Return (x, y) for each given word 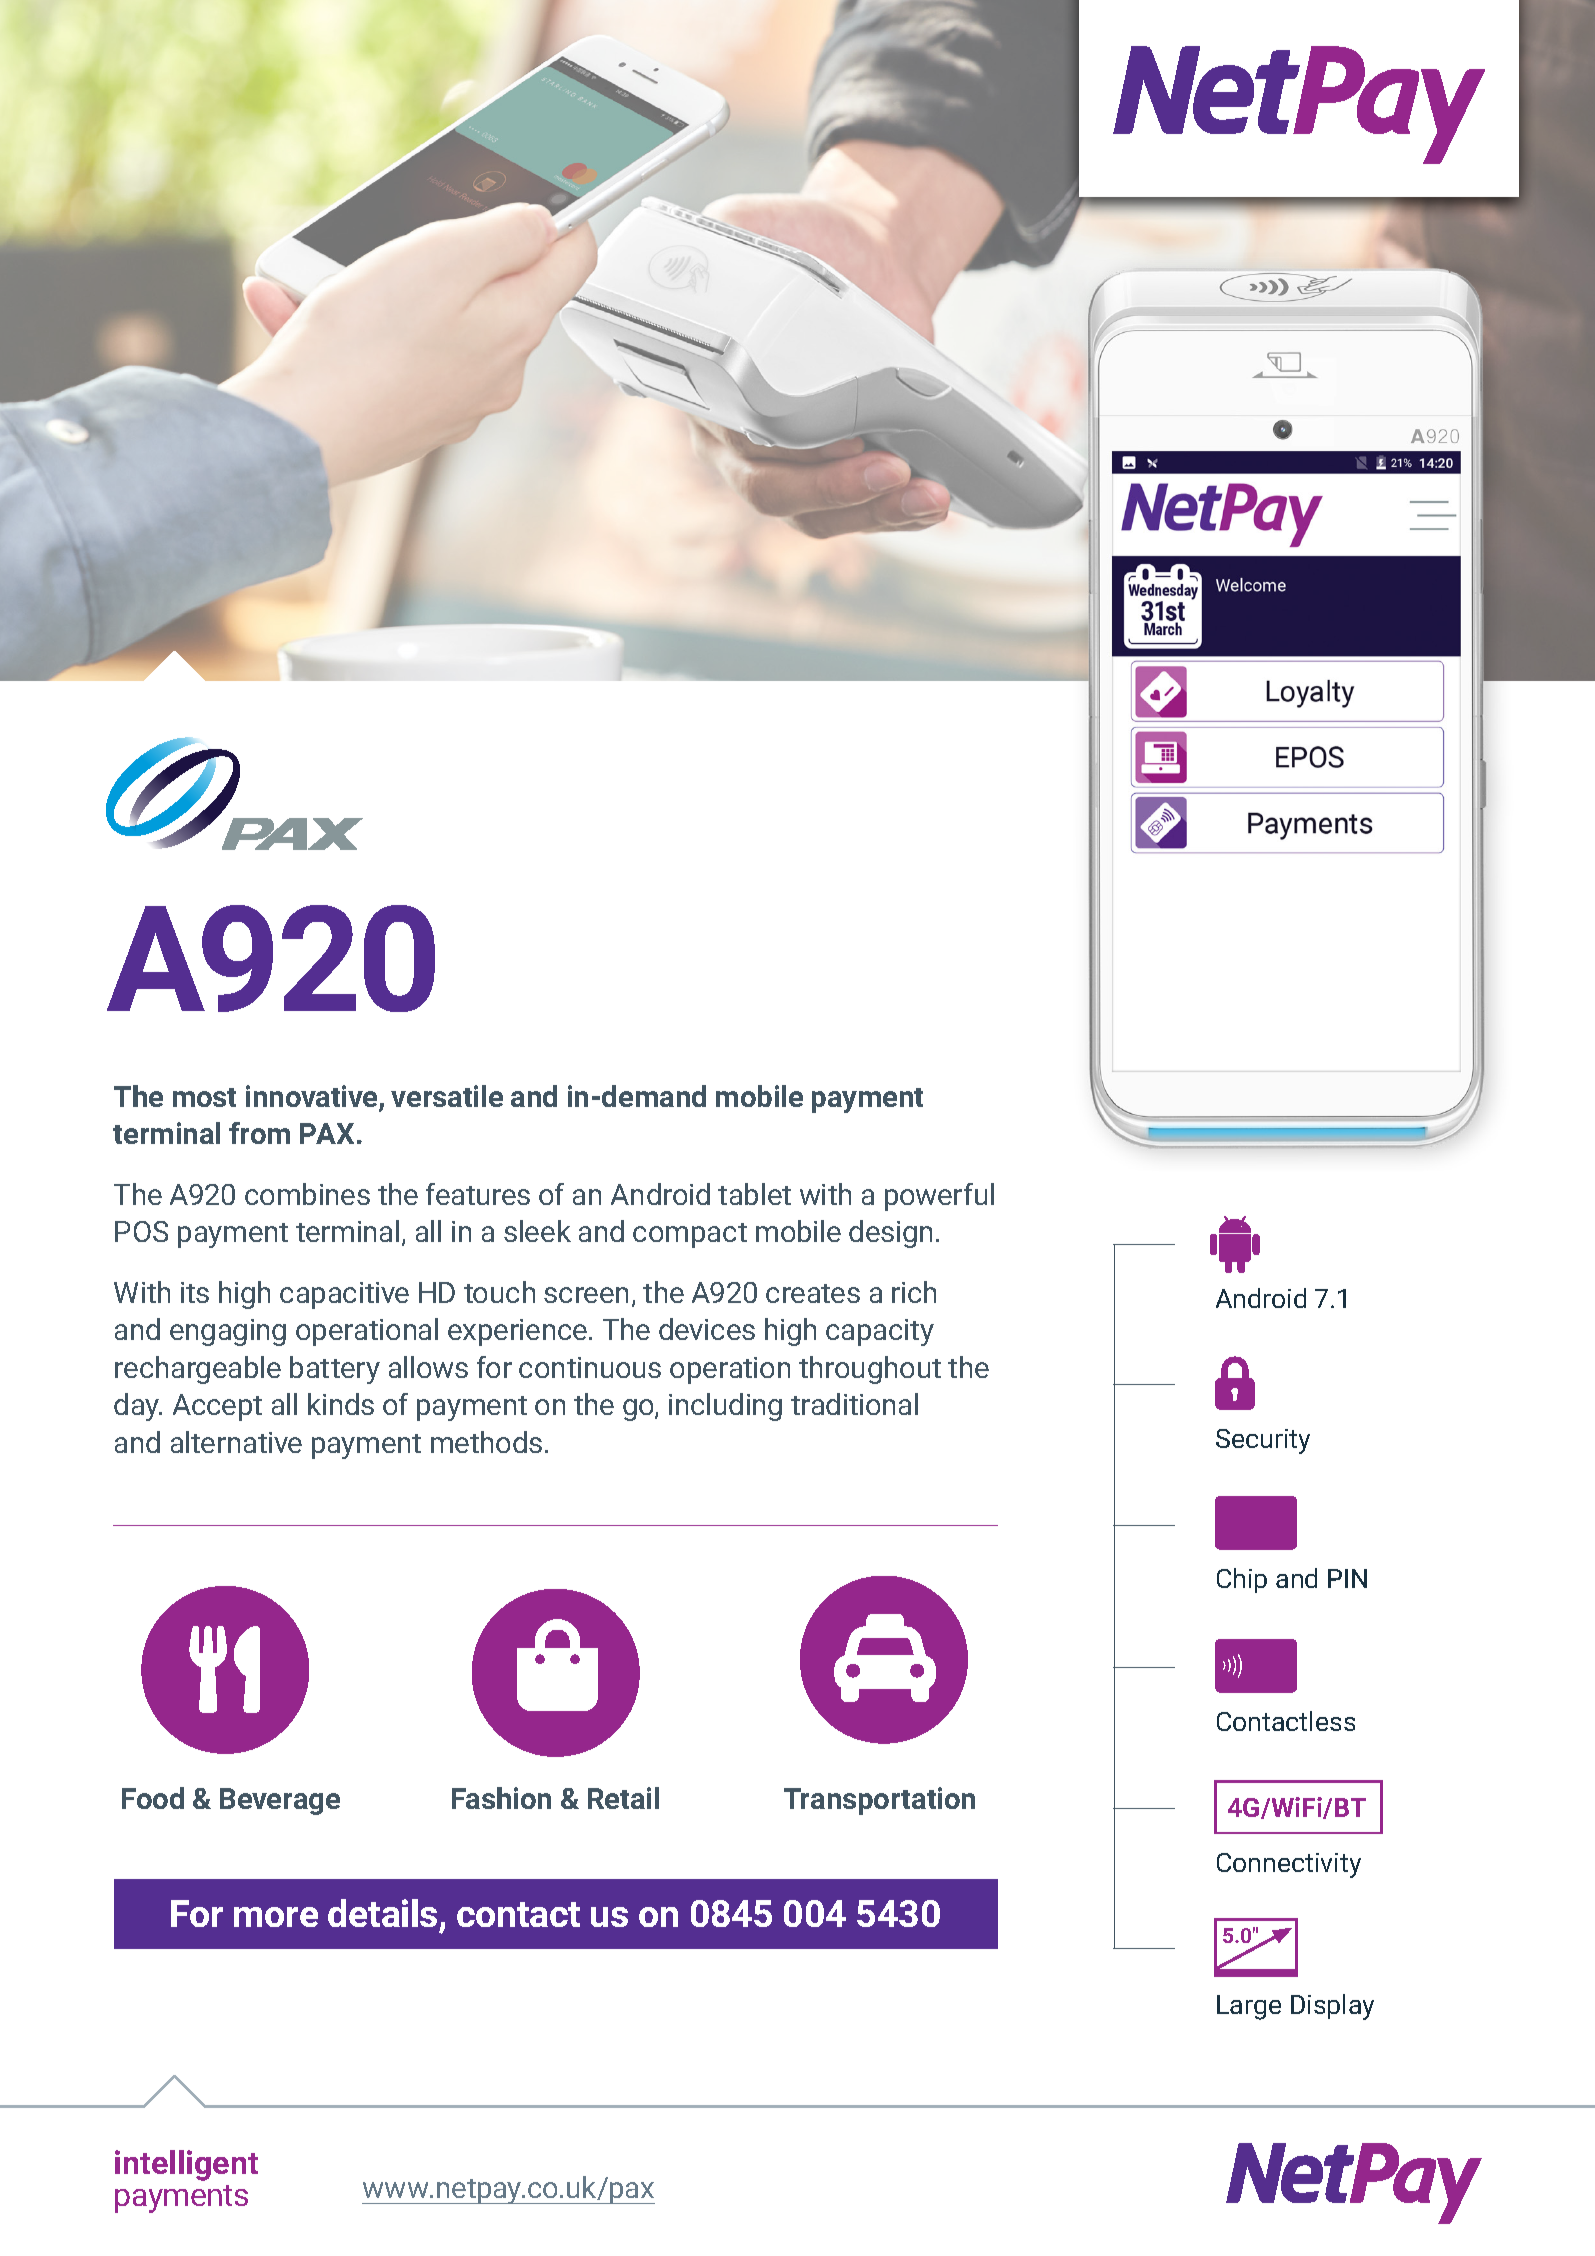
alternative (236, 1442)
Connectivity (1289, 1865)
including (725, 1407)
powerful (939, 1197)
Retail (623, 1798)
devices (707, 1329)
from (259, 1133)
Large (1249, 2007)
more (276, 1917)
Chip (1242, 1580)
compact (690, 1235)
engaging (228, 1332)
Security (1263, 1441)
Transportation (879, 1801)
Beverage (280, 1801)
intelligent (186, 2165)
